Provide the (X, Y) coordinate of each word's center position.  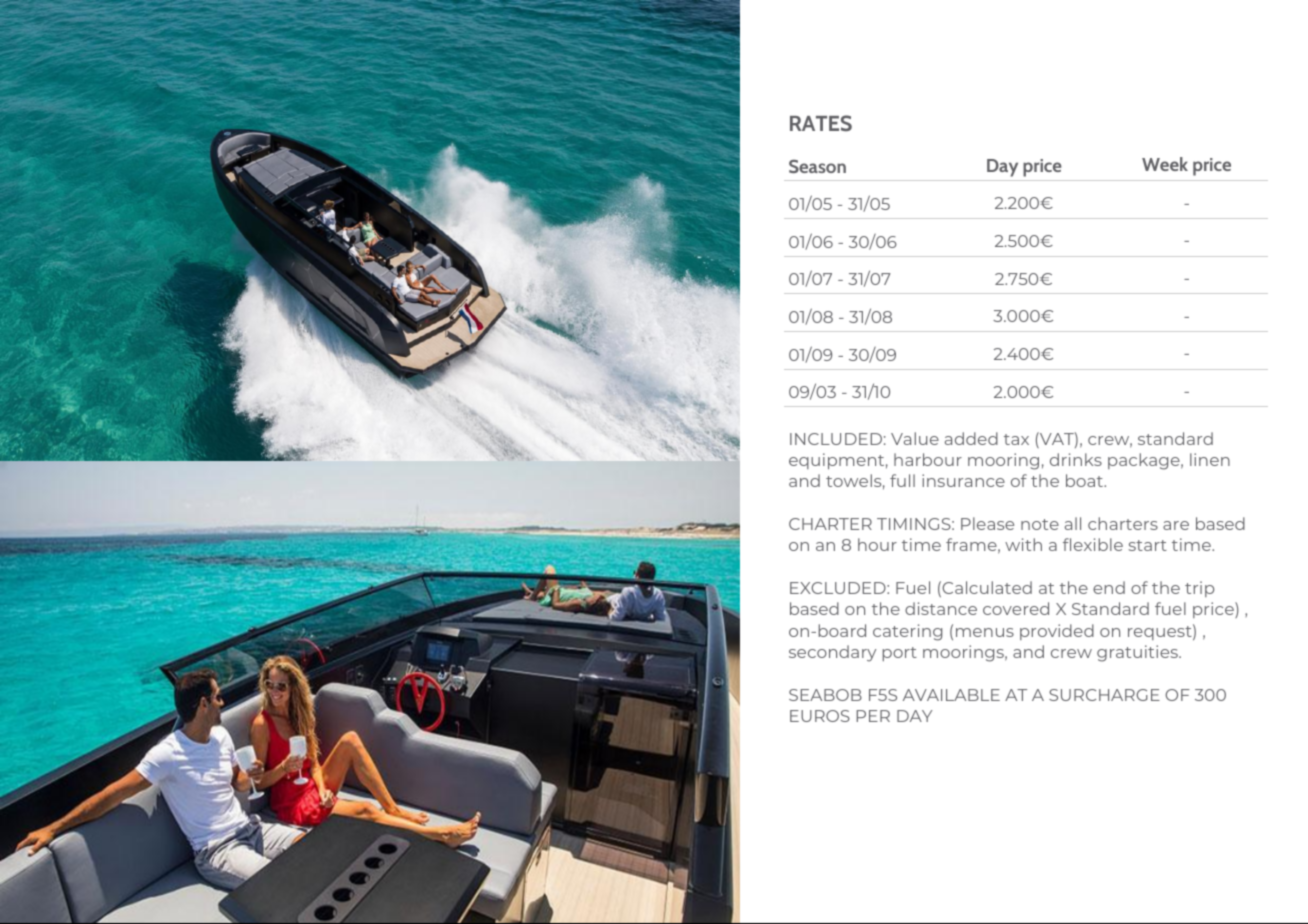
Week (1165, 164)
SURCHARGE (1104, 695)
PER (873, 716)
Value (915, 438)
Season (817, 166)
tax (1016, 439)
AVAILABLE (951, 695)
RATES (821, 123)
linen (1210, 459)
